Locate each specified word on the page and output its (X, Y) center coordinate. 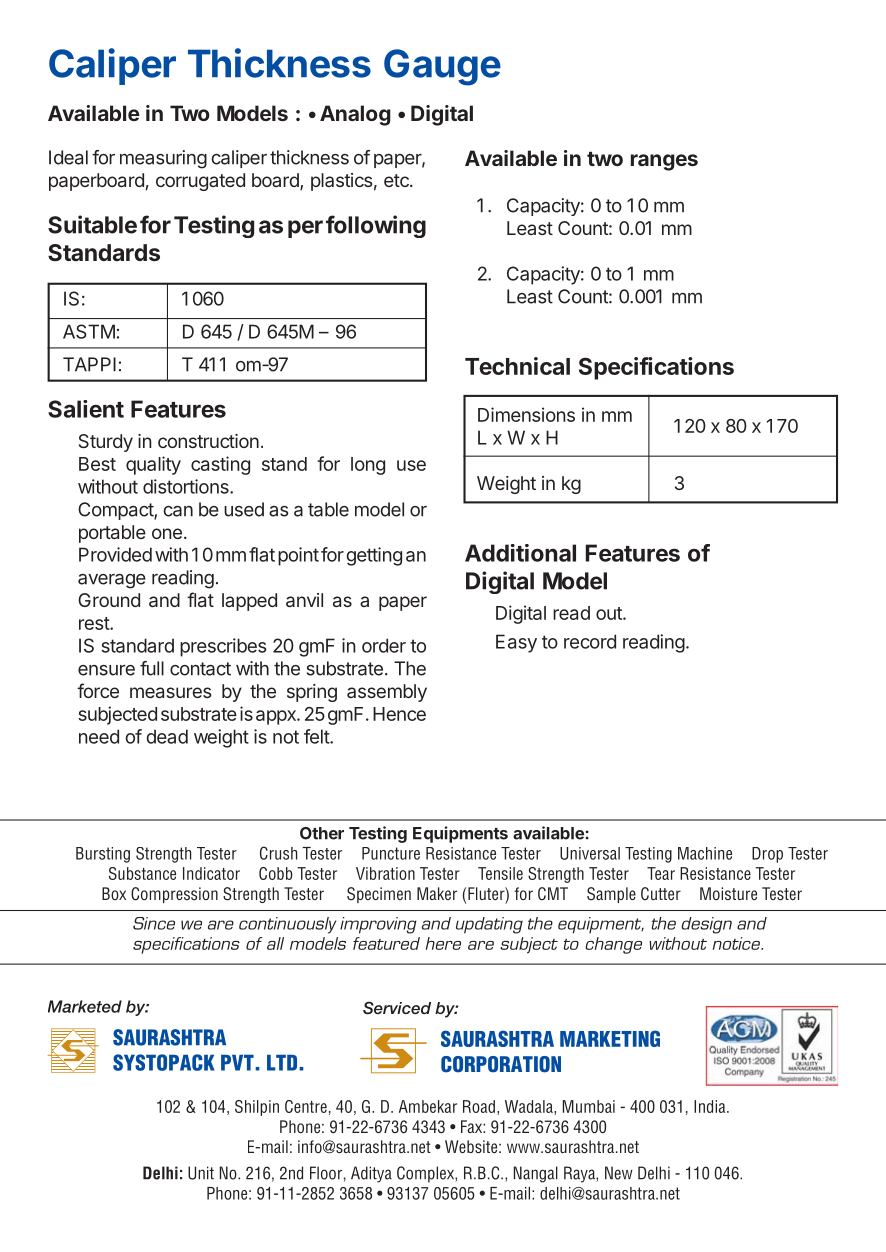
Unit (201, 1173)
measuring (163, 159)
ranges (664, 162)
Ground (109, 600)
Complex (426, 1174)
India (711, 1106)
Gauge (442, 67)
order (384, 645)
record (590, 641)
